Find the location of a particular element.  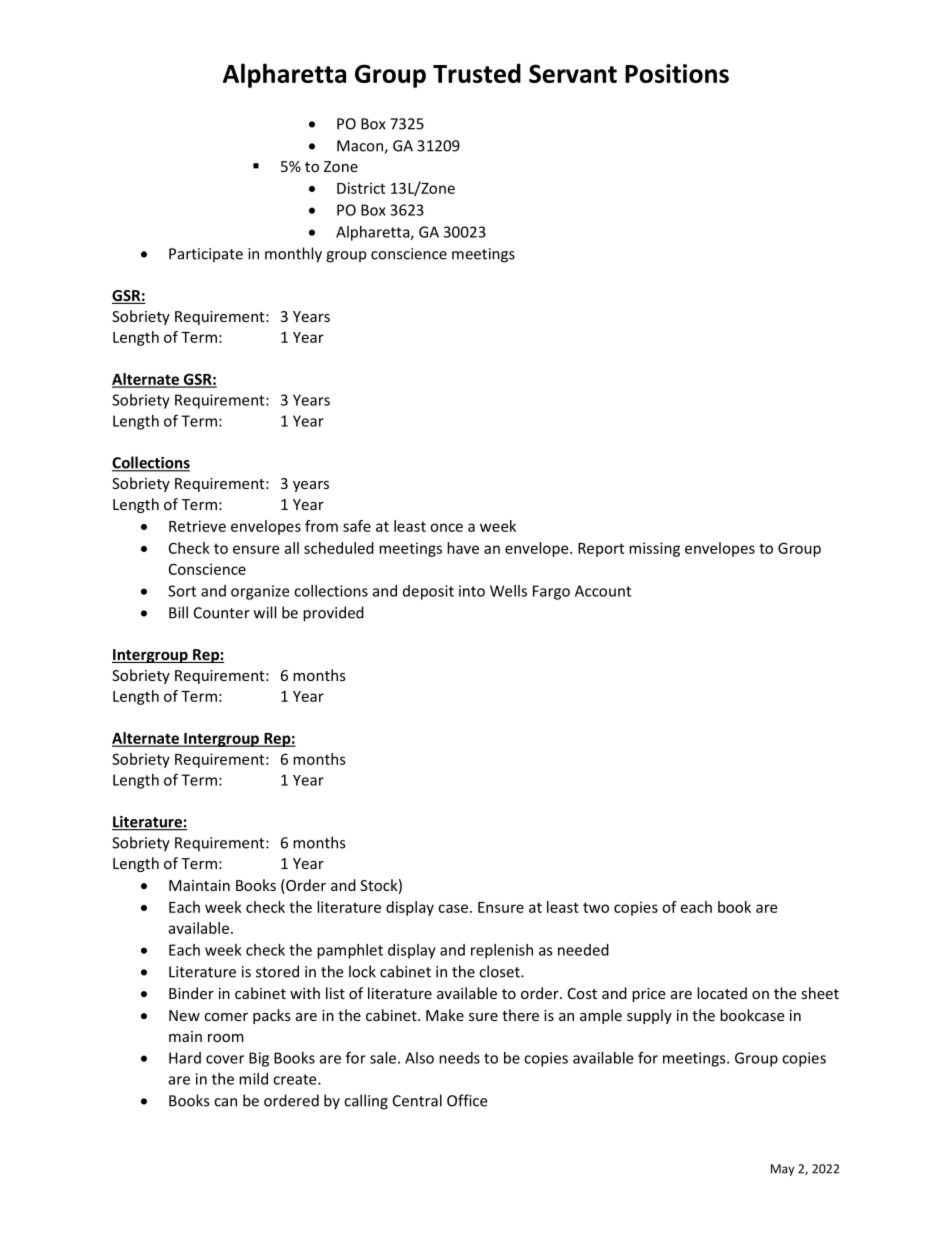

Retrieve is located at coordinates (197, 526).
